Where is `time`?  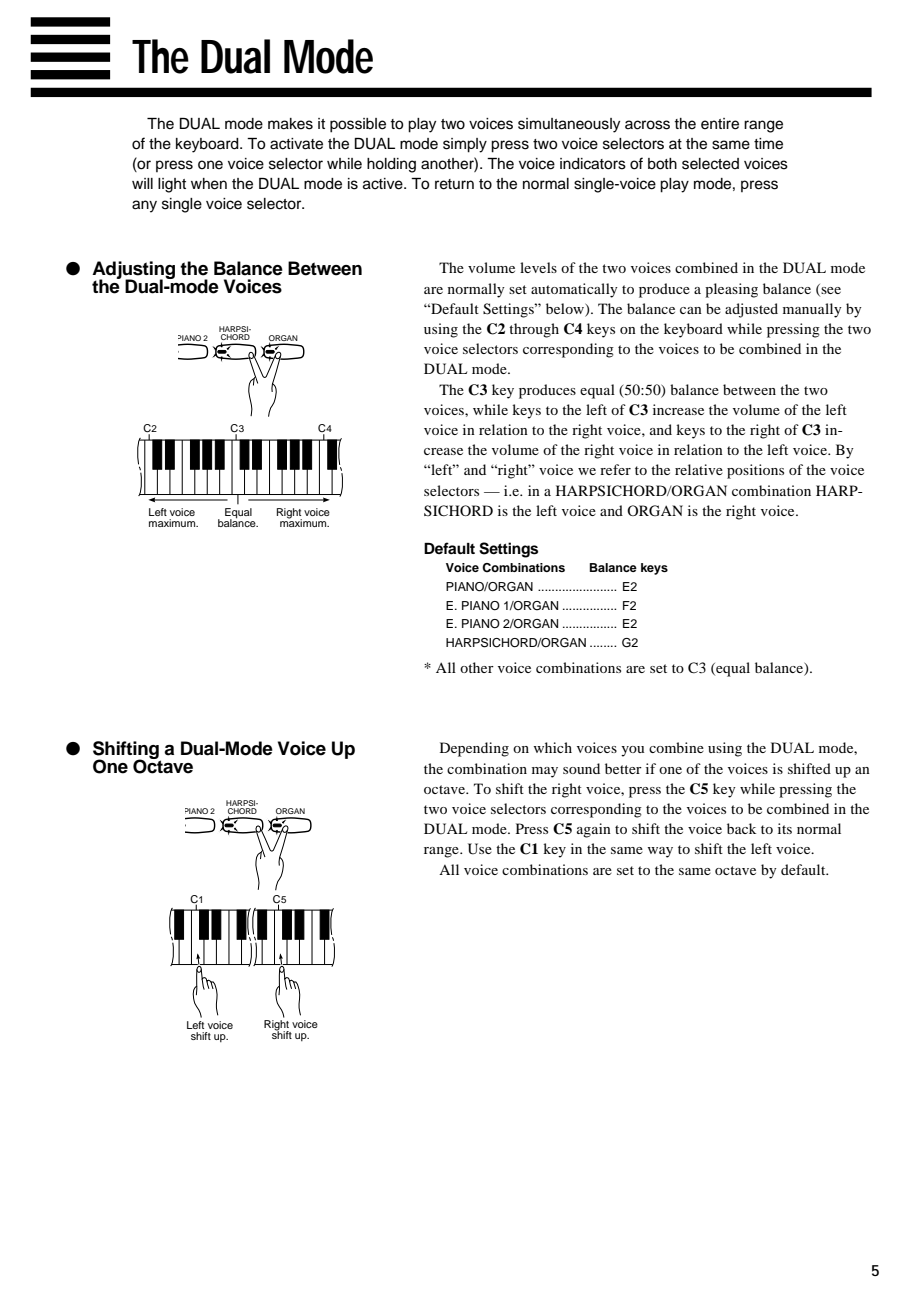
time is located at coordinates (768, 144).
